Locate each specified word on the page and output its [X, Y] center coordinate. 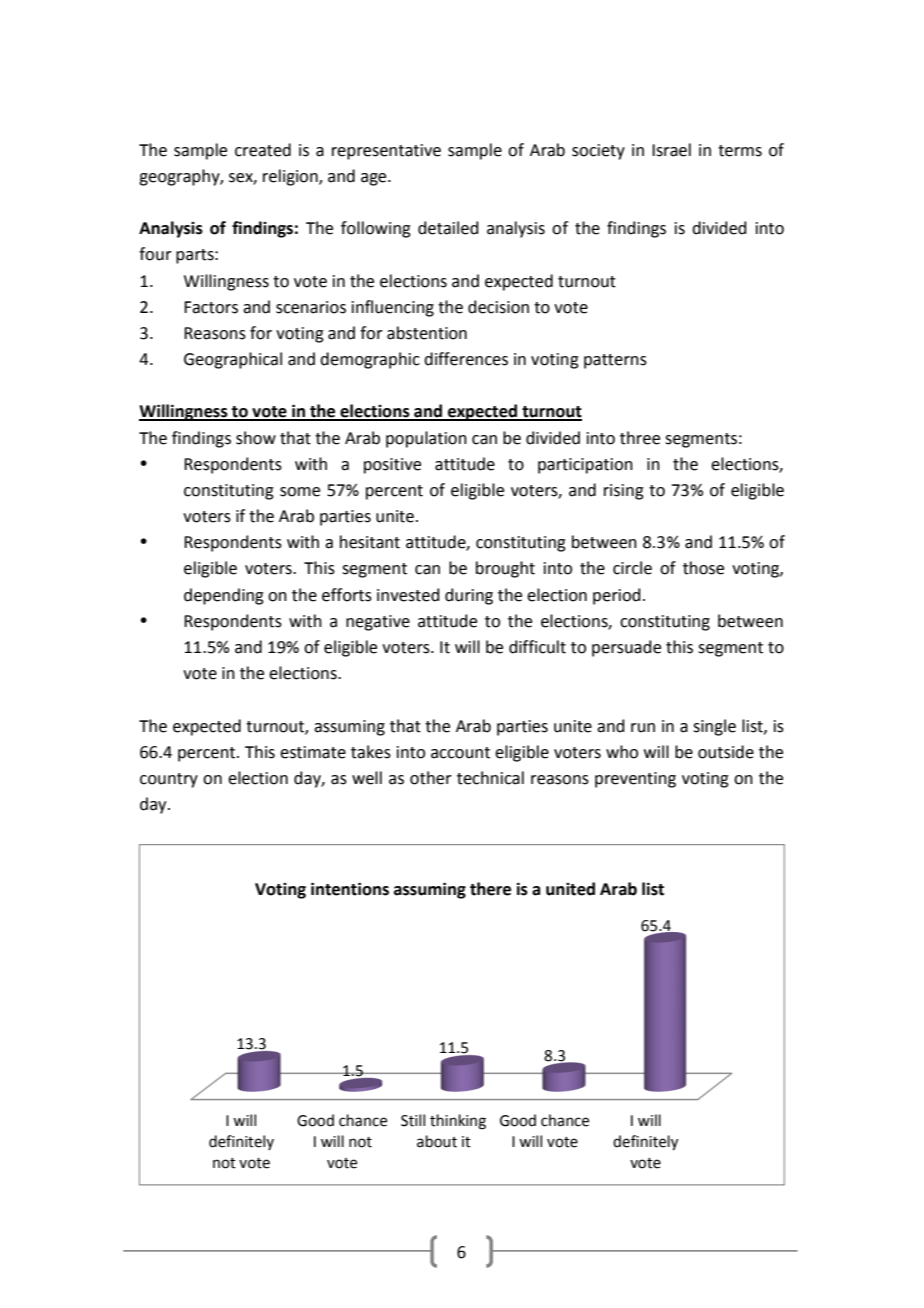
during [469, 596]
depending [224, 596]
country [169, 780]
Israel [671, 150]
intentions [350, 889]
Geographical [233, 360]
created [263, 150]
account [460, 753]
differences [466, 359]
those [703, 568]
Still [413, 1120]
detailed [448, 228]
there [490, 889]
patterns [615, 361]
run [643, 728]
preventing [635, 780]
